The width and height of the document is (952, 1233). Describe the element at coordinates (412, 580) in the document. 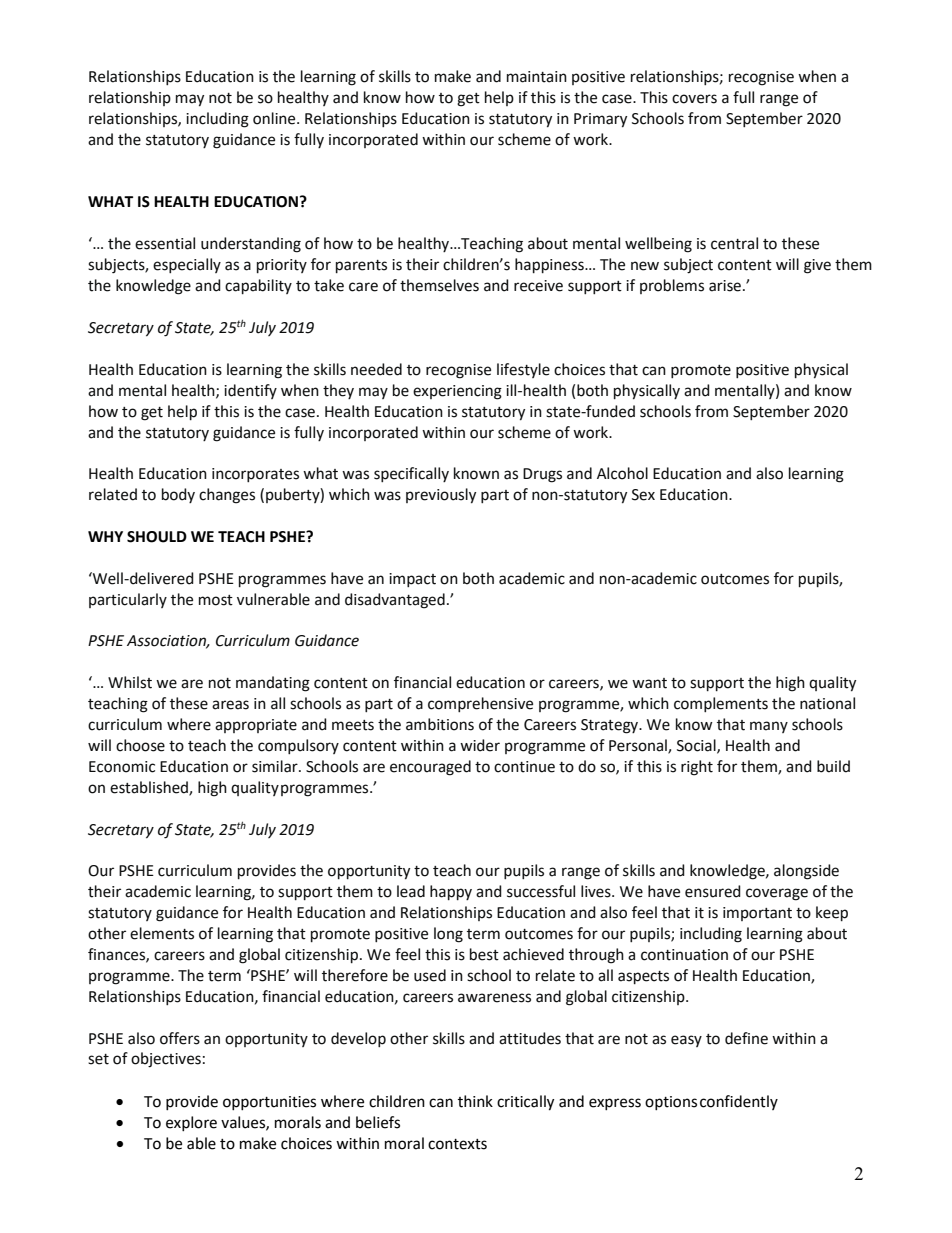

I see `impact` at that location.
